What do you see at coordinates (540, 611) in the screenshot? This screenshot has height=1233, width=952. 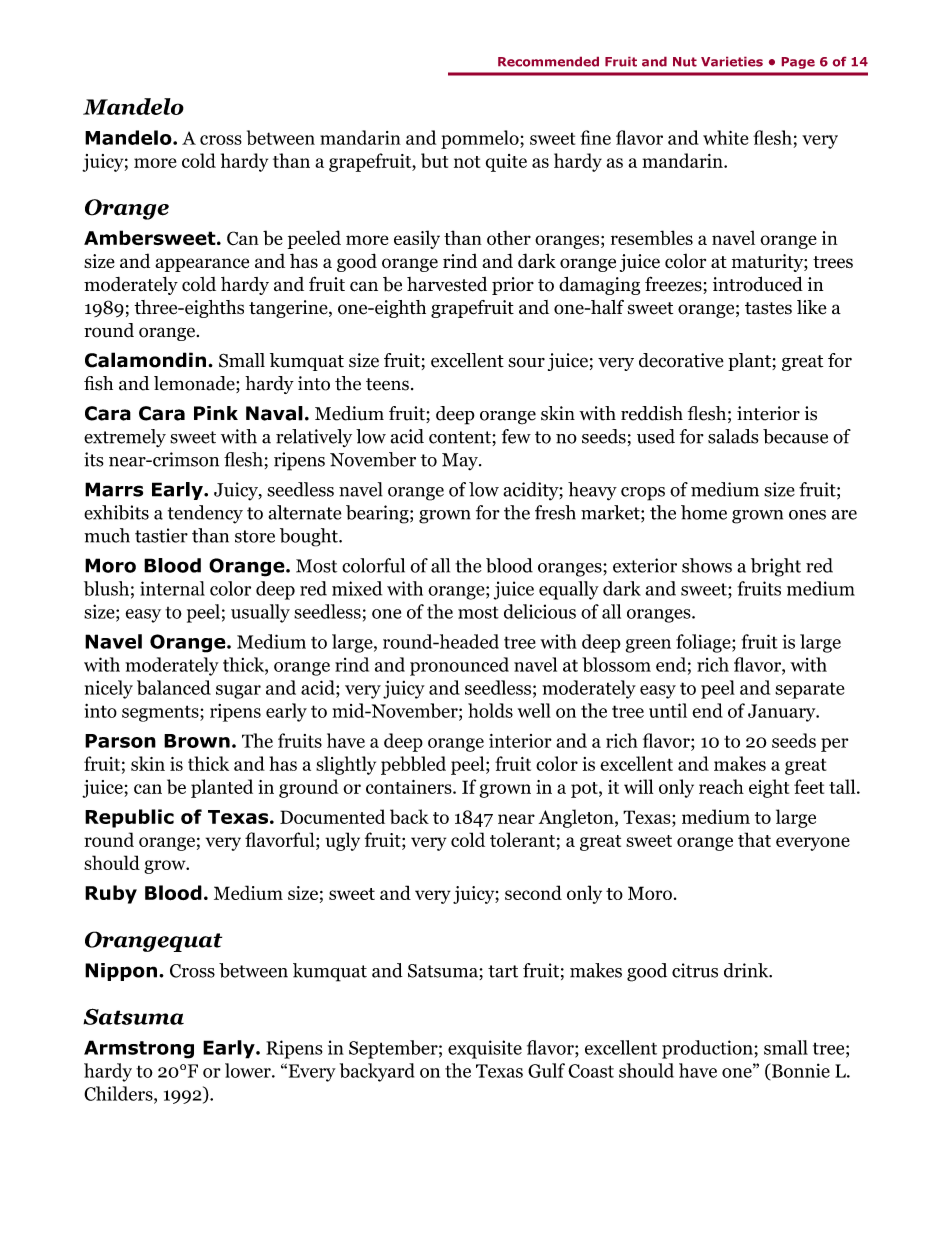 I see `delicious` at bounding box center [540, 611].
